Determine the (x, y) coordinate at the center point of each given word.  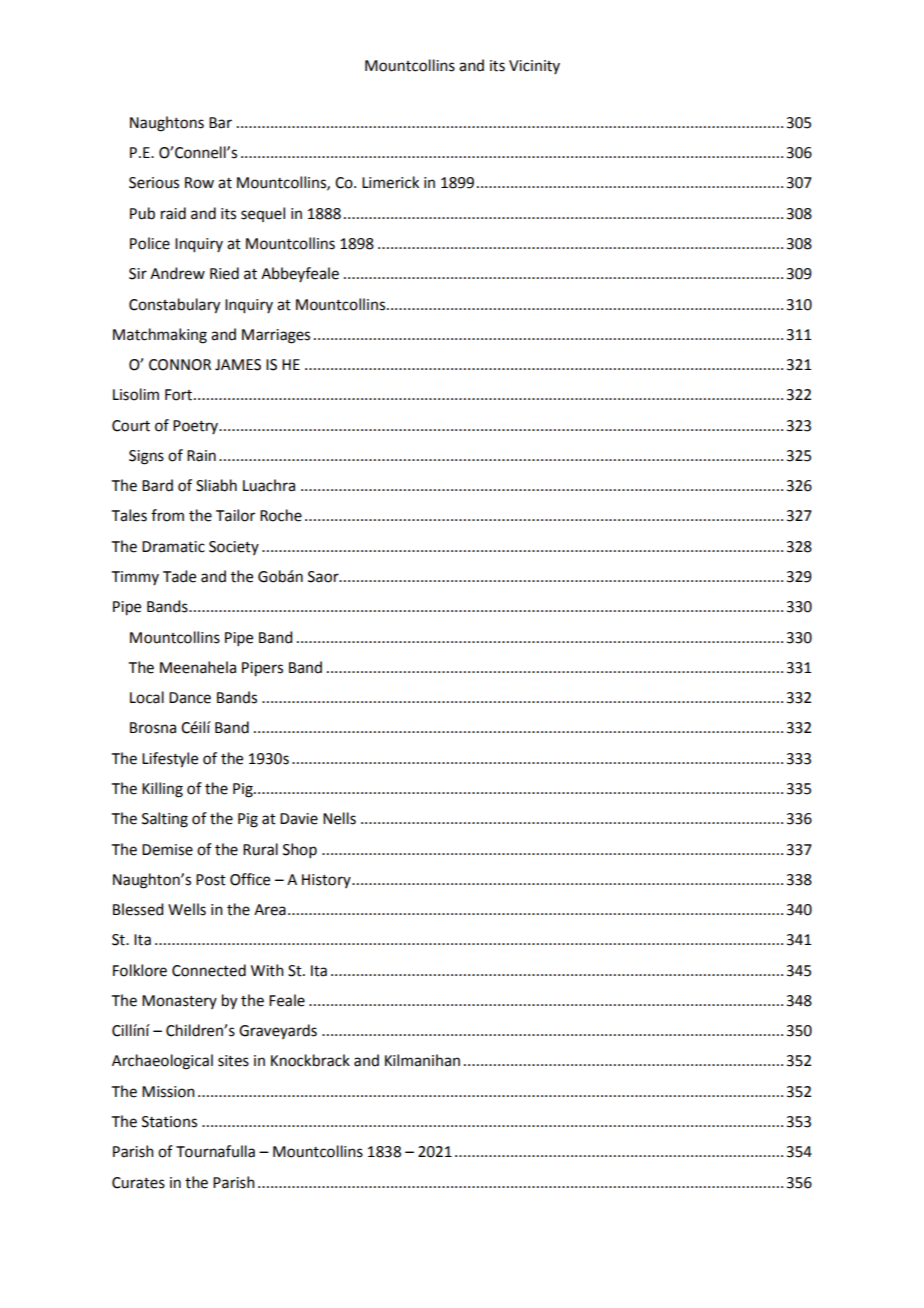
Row (199, 183)
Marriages (276, 336)
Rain (201, 456)
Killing (162, 790)
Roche (281, 515)
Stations (169, 1122)
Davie (299, 819)
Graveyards (278, 1031)
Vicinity (534, 67)
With (267, 970)
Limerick (390, 182)
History (327, 881)
